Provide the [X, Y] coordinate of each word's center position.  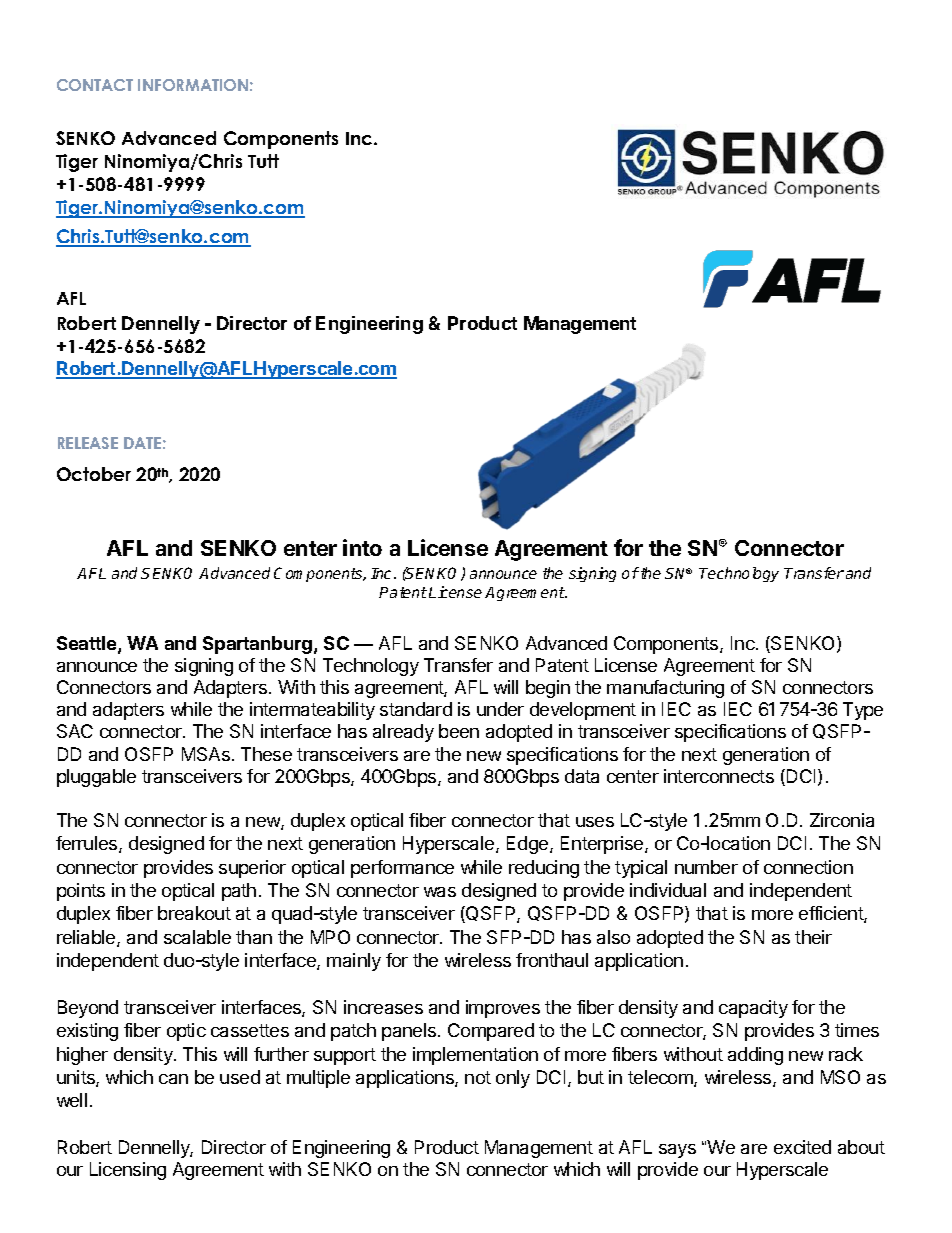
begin [548, 689]
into [362, 547]
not [478, 1077]
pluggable [96, 778]
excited [802, 1147]
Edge [529, 845]
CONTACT [95, 85]
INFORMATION [193, 85]
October [94, 474]
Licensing [128, 1171]
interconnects [719, 776]
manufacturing [665, 689]
